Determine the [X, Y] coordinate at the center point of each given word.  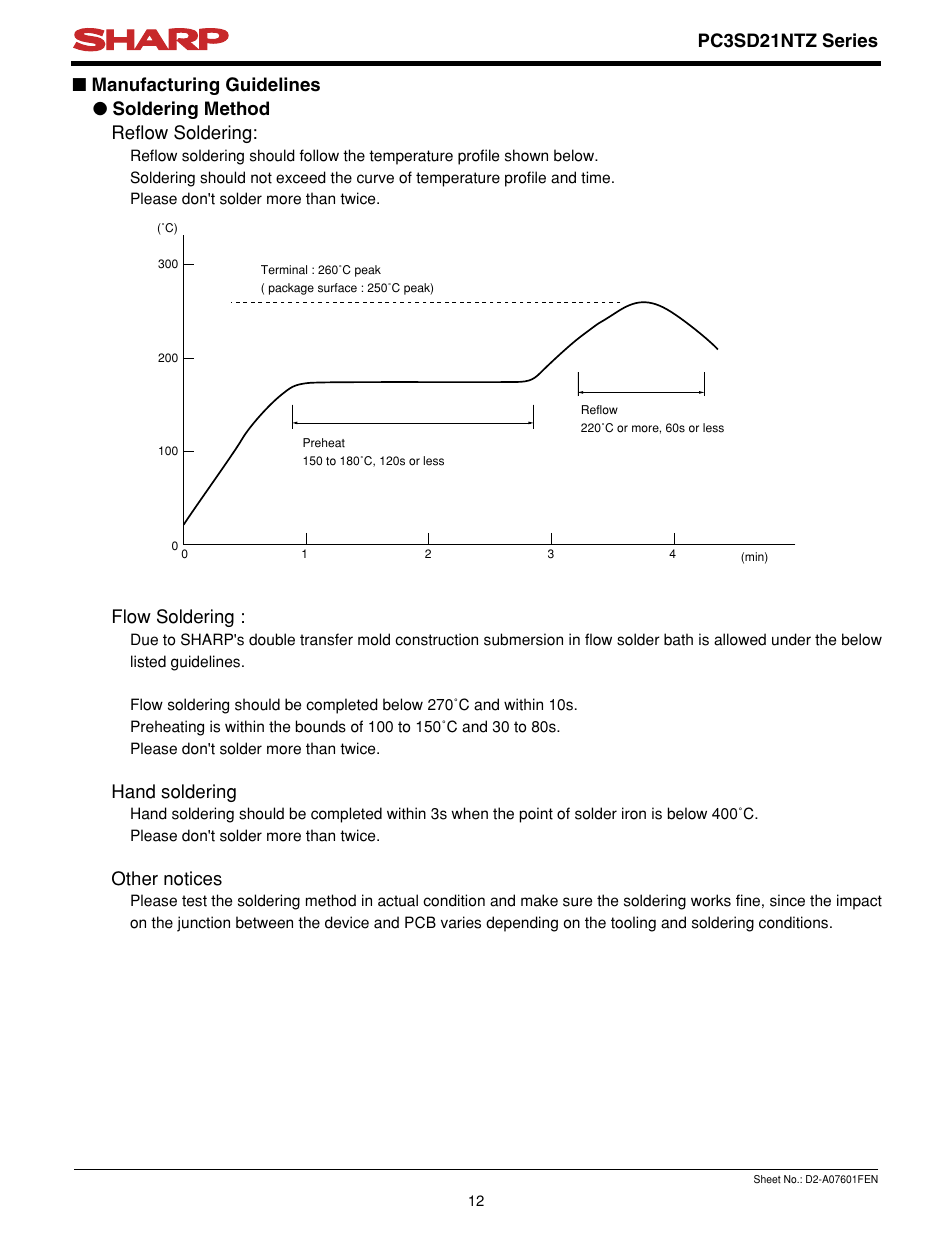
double [272, 639]
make [539, 900]
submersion [523, 639]
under [791, 639]
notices [193, 878]
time [597, 177]
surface [337, 288]
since [787, 900]
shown [526, 155]
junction [203, 924]
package [291, 289]
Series [850, 40]
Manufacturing [155, 86]
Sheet [767, 1179]
